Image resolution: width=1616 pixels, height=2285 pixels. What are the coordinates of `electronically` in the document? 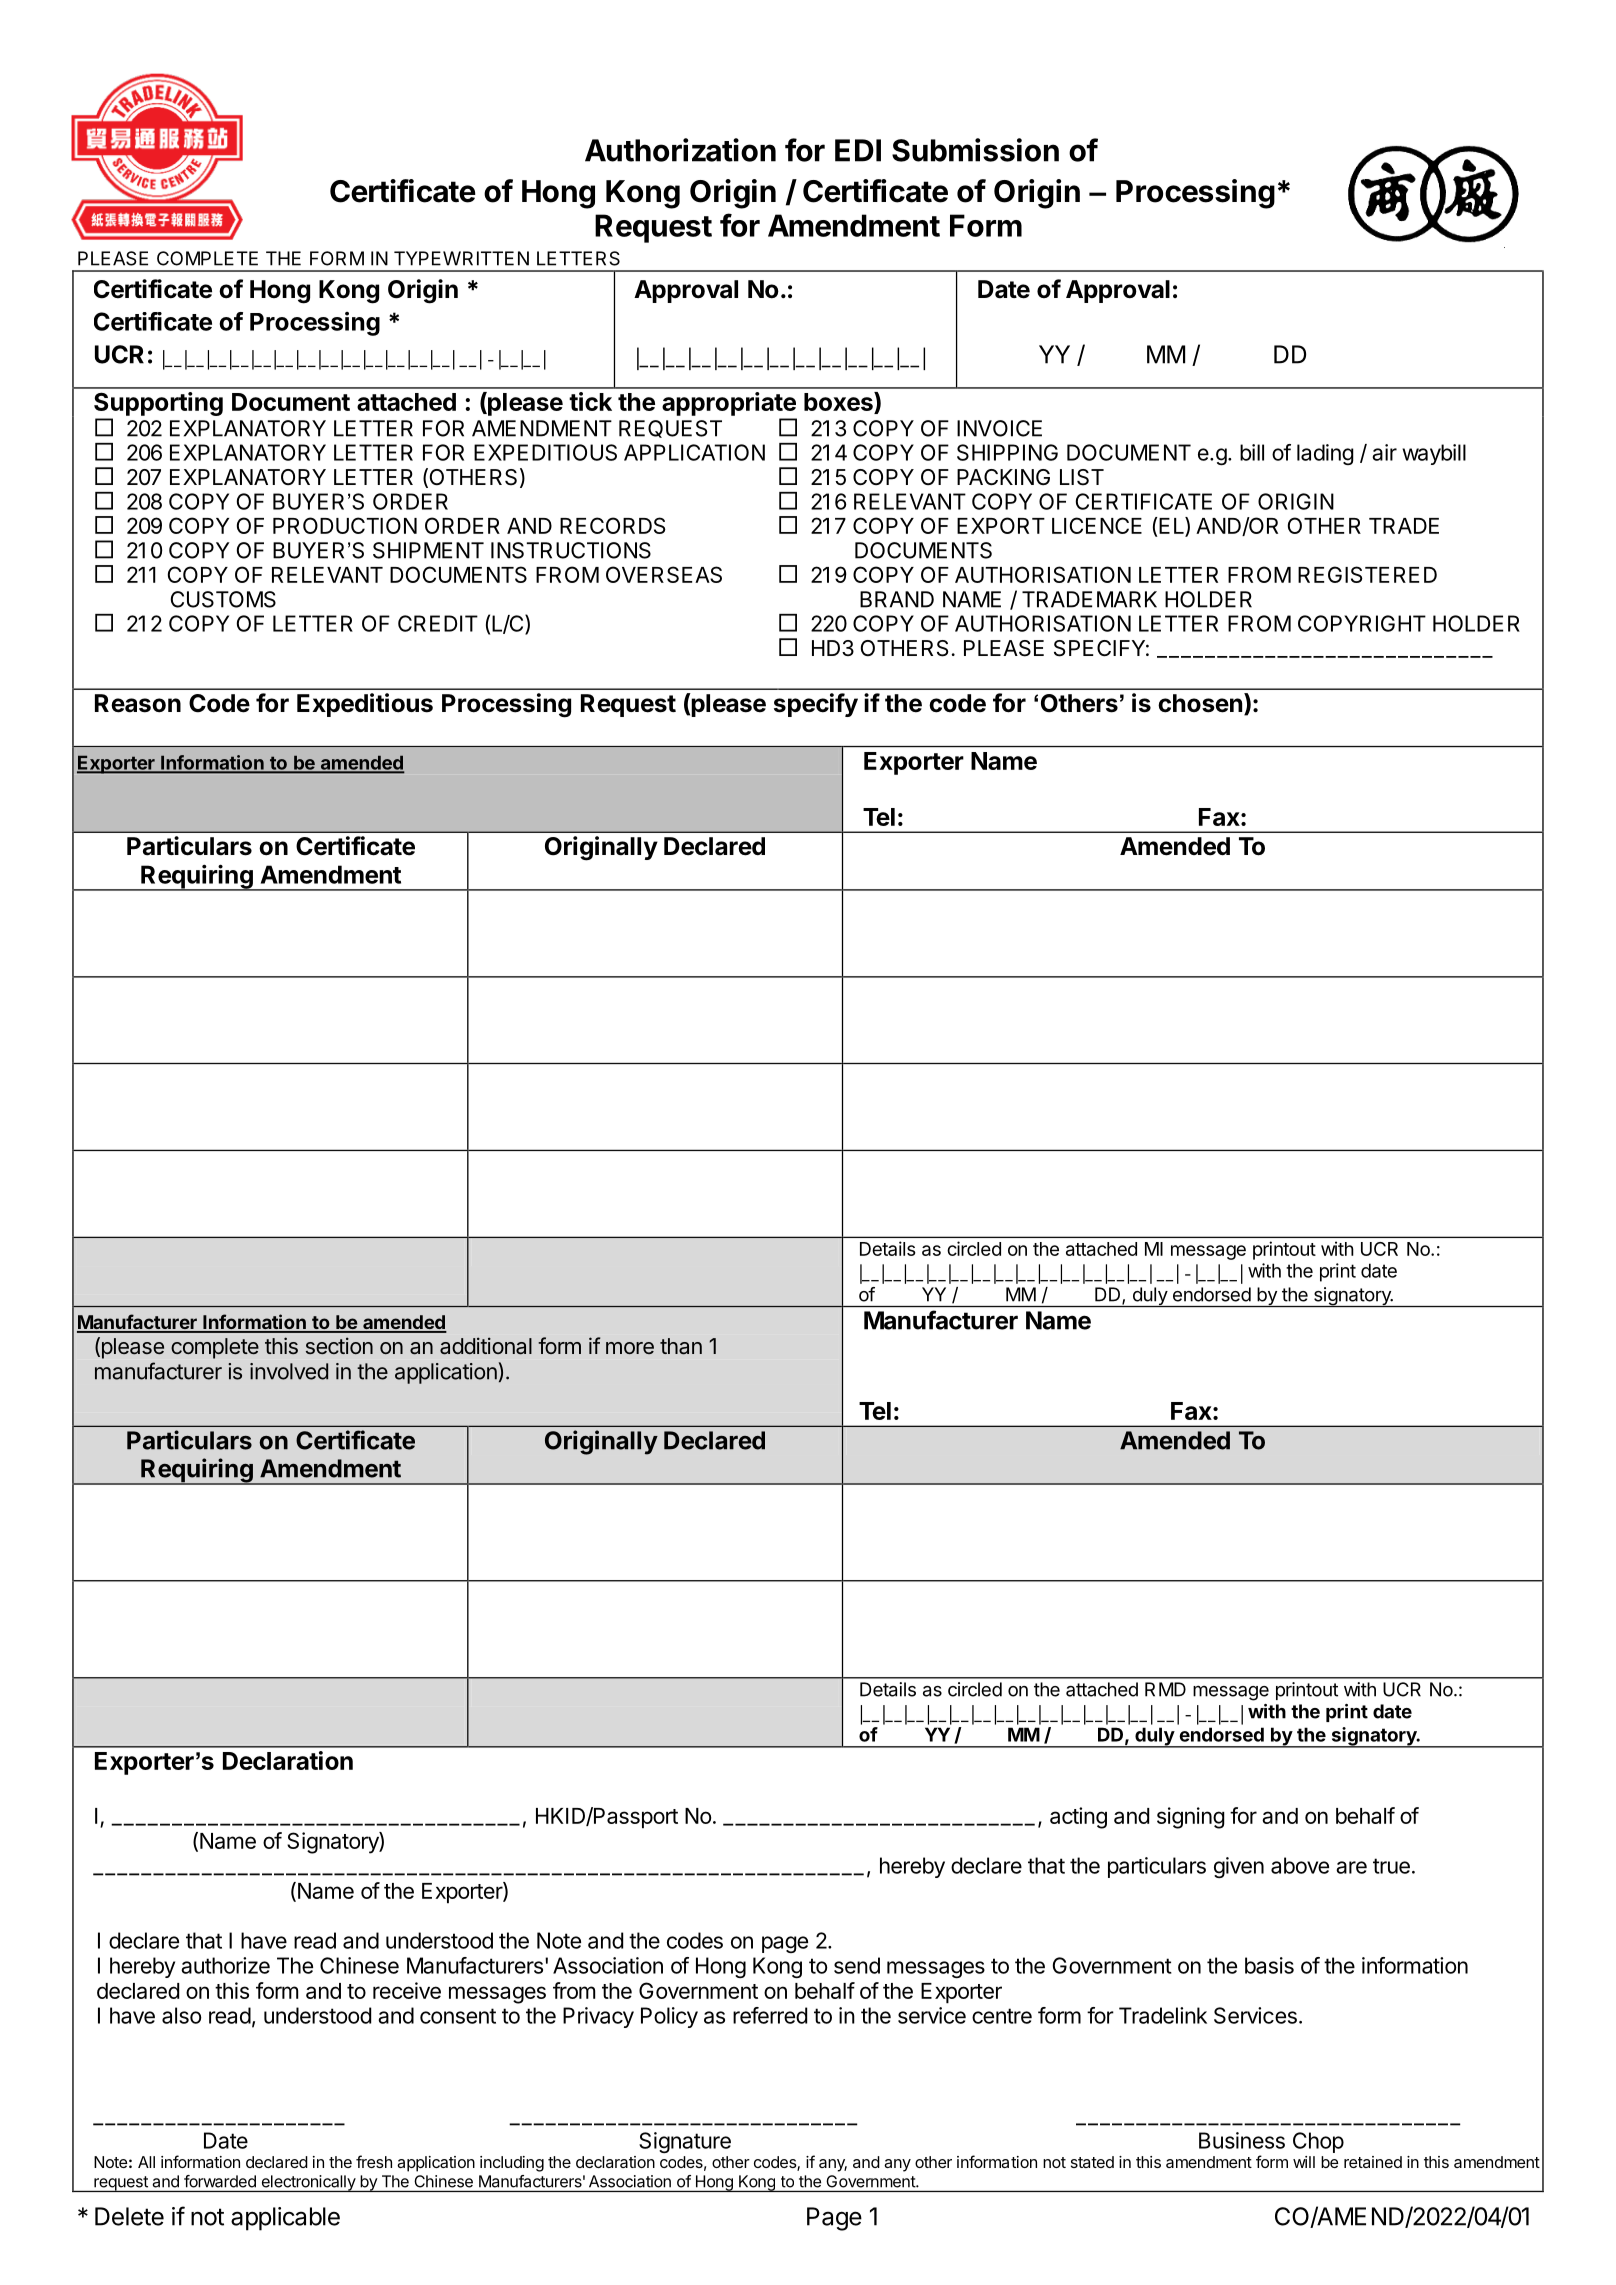 It's located at (308, 2183).
